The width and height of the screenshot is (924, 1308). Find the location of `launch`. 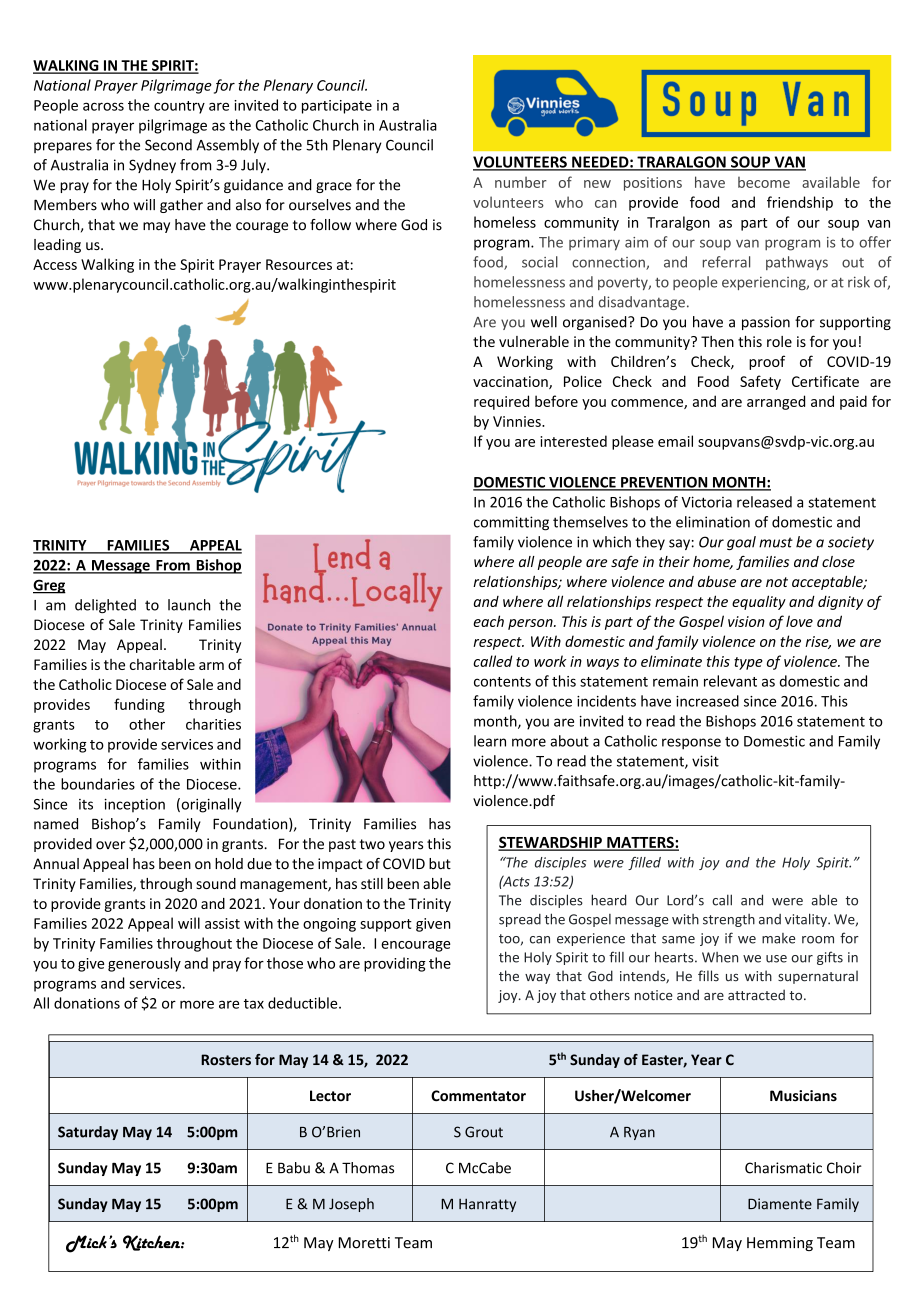

launch is located at coordinates (189, 605).
